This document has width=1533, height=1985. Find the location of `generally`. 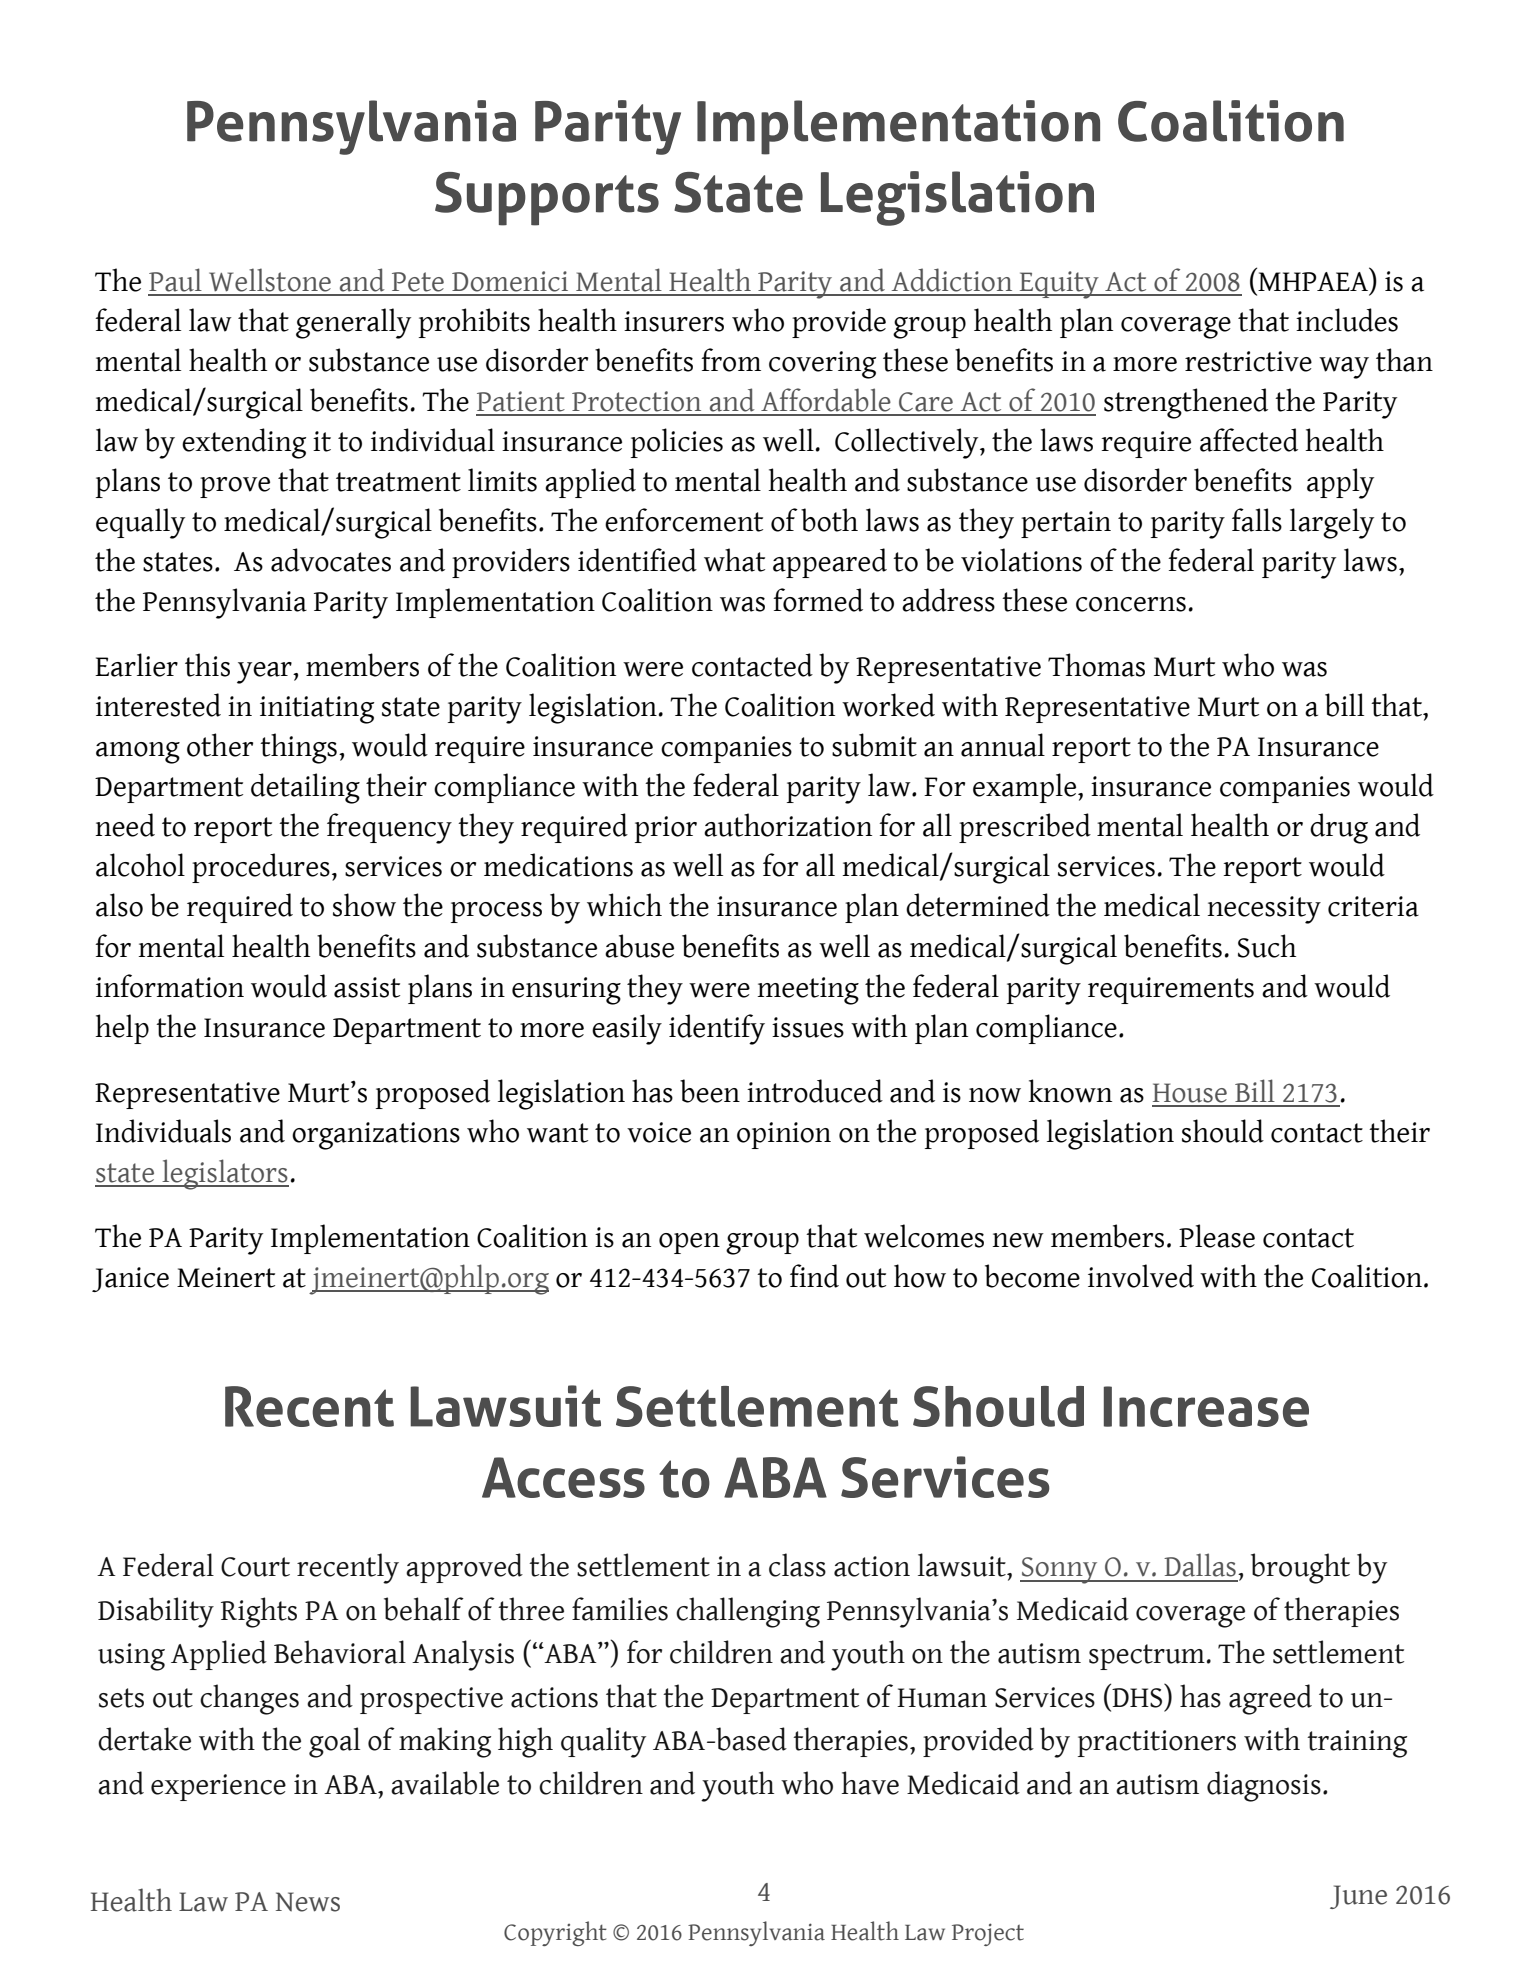

generally is located at coordinates (353, 323).
